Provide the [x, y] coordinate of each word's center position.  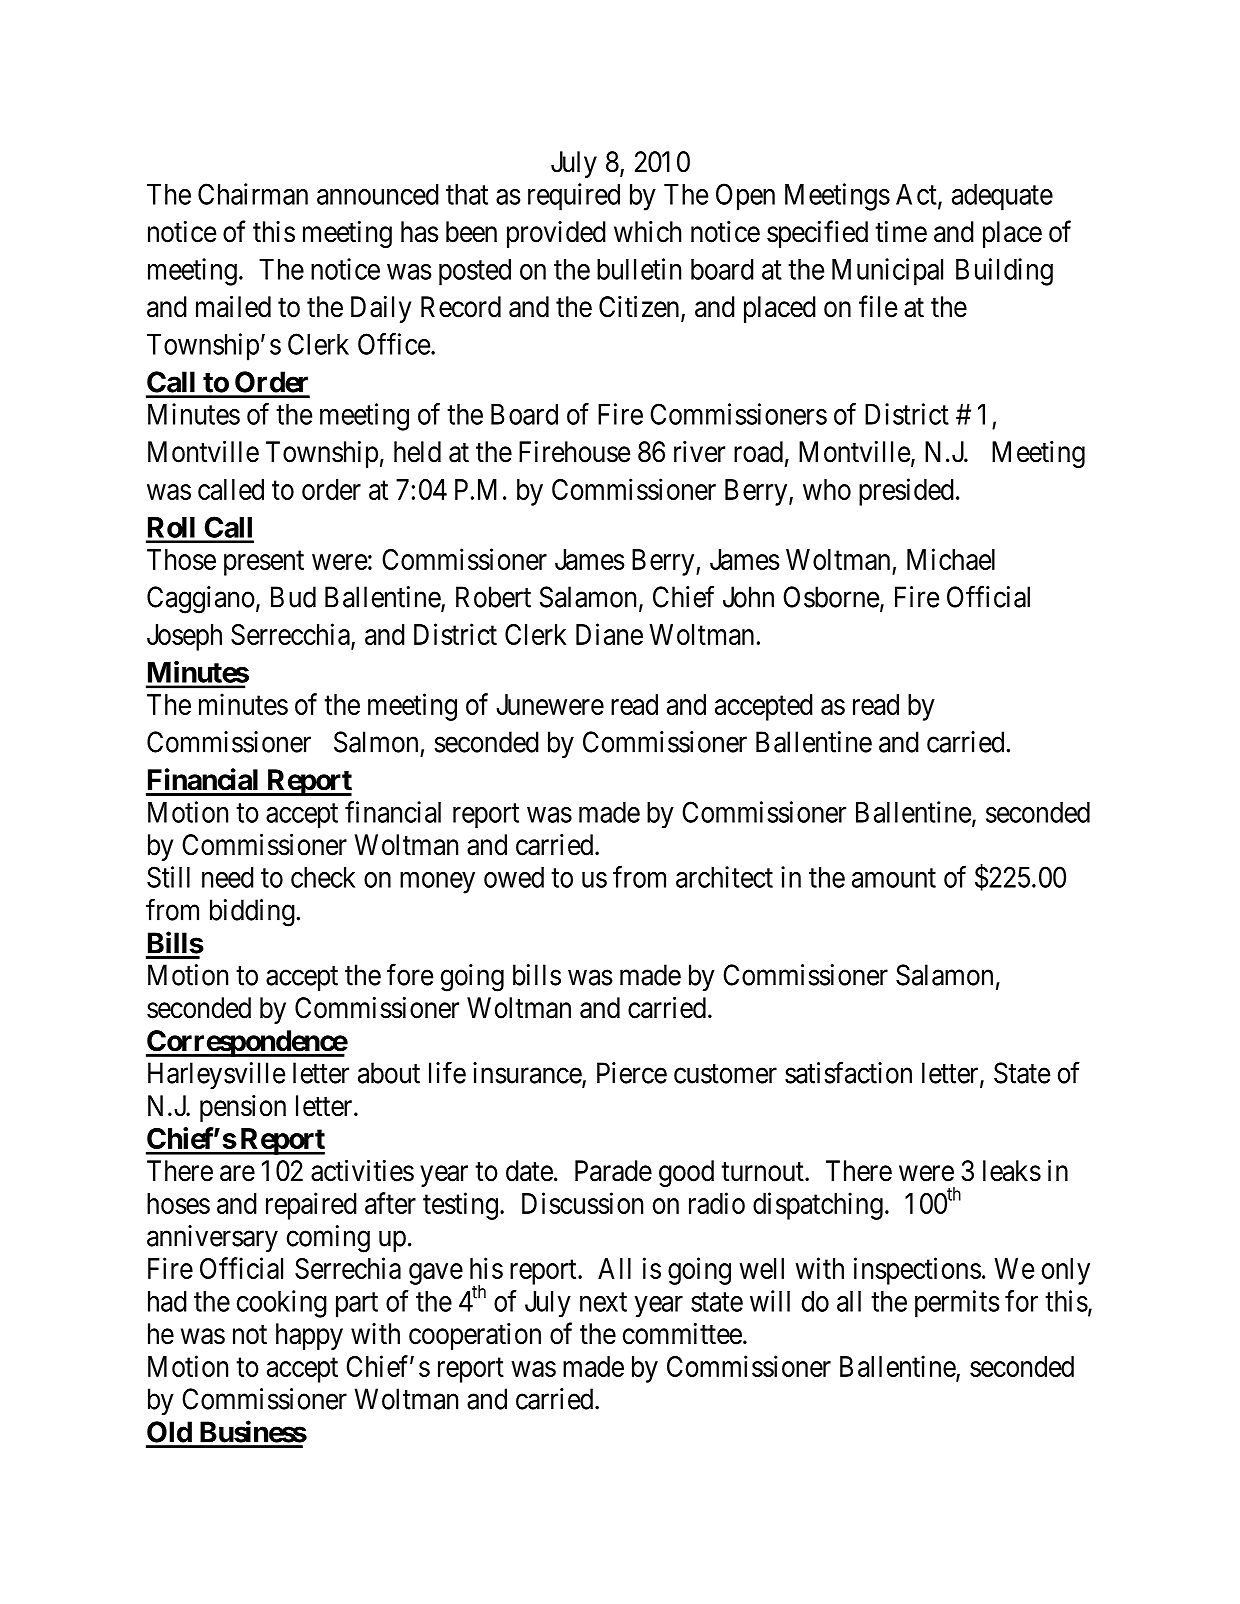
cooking [282, 1304]
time [901, 232]
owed [514, 877]
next [603, 1302]
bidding [252, 913]
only [1066, 1271]
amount [894, 878]
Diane [609, 634]
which [647, 232]
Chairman [253, 194]
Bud [293, 597]
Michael [951, 559]
